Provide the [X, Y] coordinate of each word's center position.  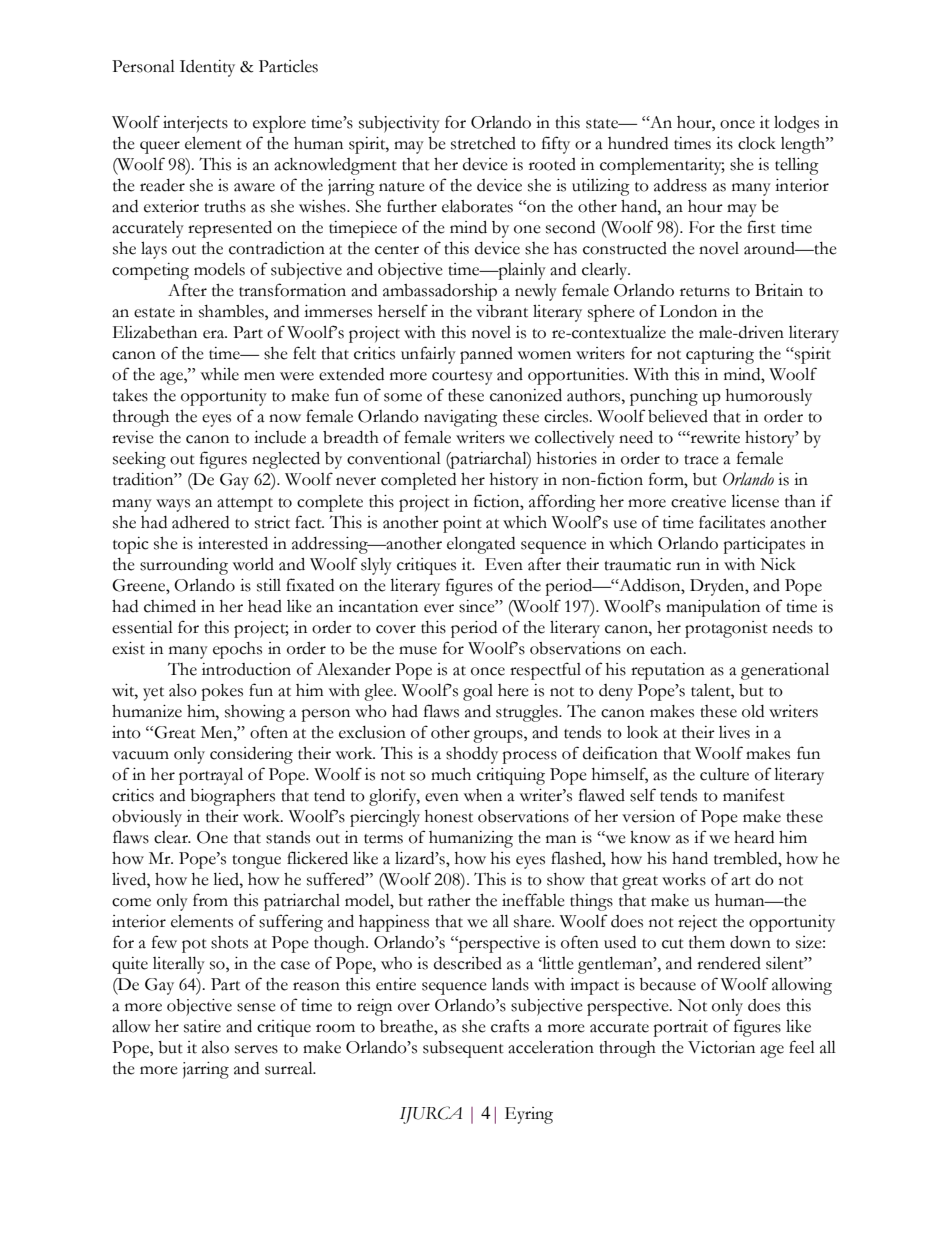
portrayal [211, 776]
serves [256, 1049]
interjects [195, 124]
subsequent [463, 1049]
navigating [461, 418]
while [220, 374]
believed [678, 416]
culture [724, 774]
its [724, 143]
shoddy [472, 755]
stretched [483, 143]
